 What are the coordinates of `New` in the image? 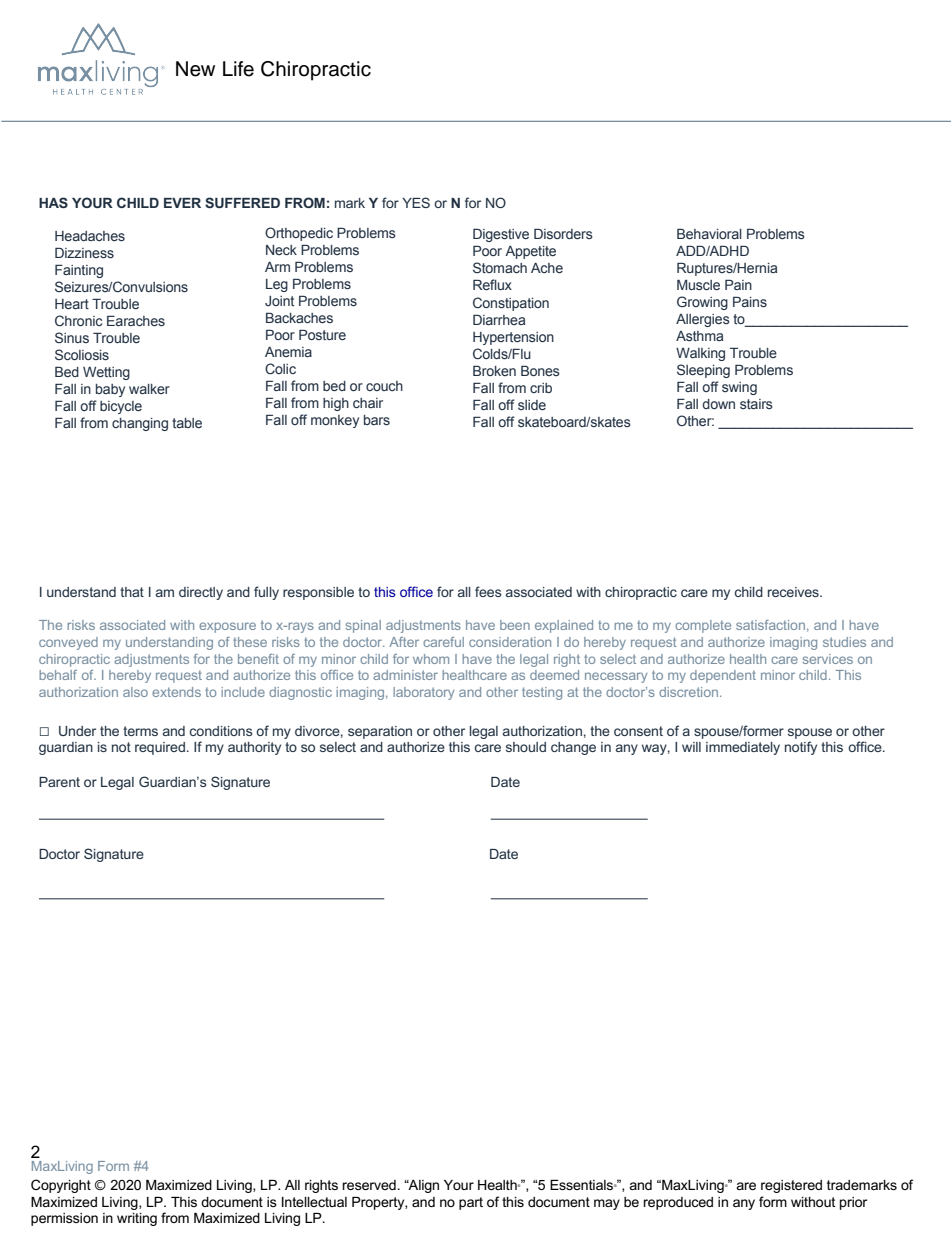 It's located at (195, 69).
